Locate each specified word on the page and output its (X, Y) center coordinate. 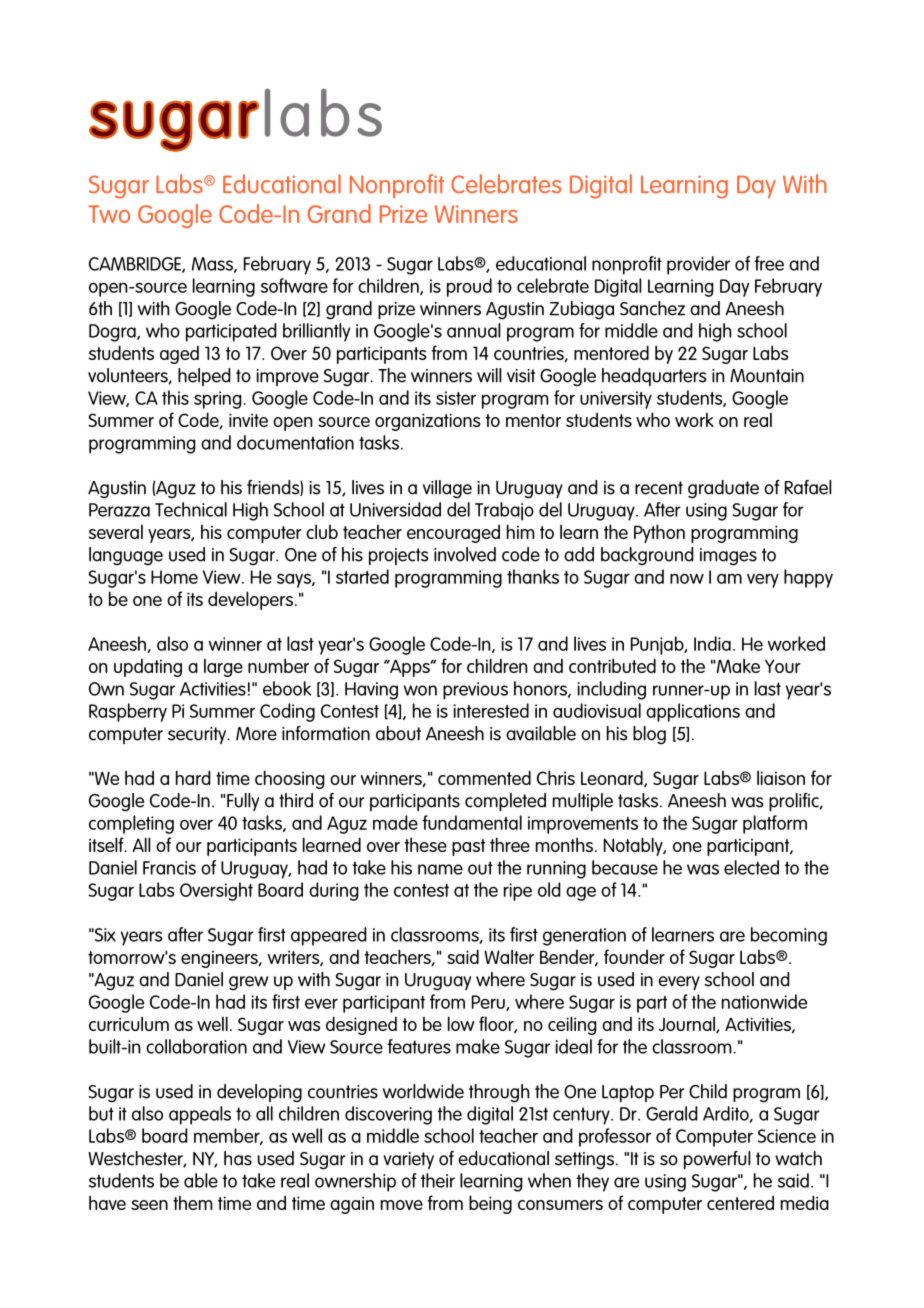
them (193, 1202)
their (438, 1180)
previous (475, 691)
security (198, 735)
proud (469, 287)
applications (693, 712)
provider (698, 265)
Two (109, 214)
